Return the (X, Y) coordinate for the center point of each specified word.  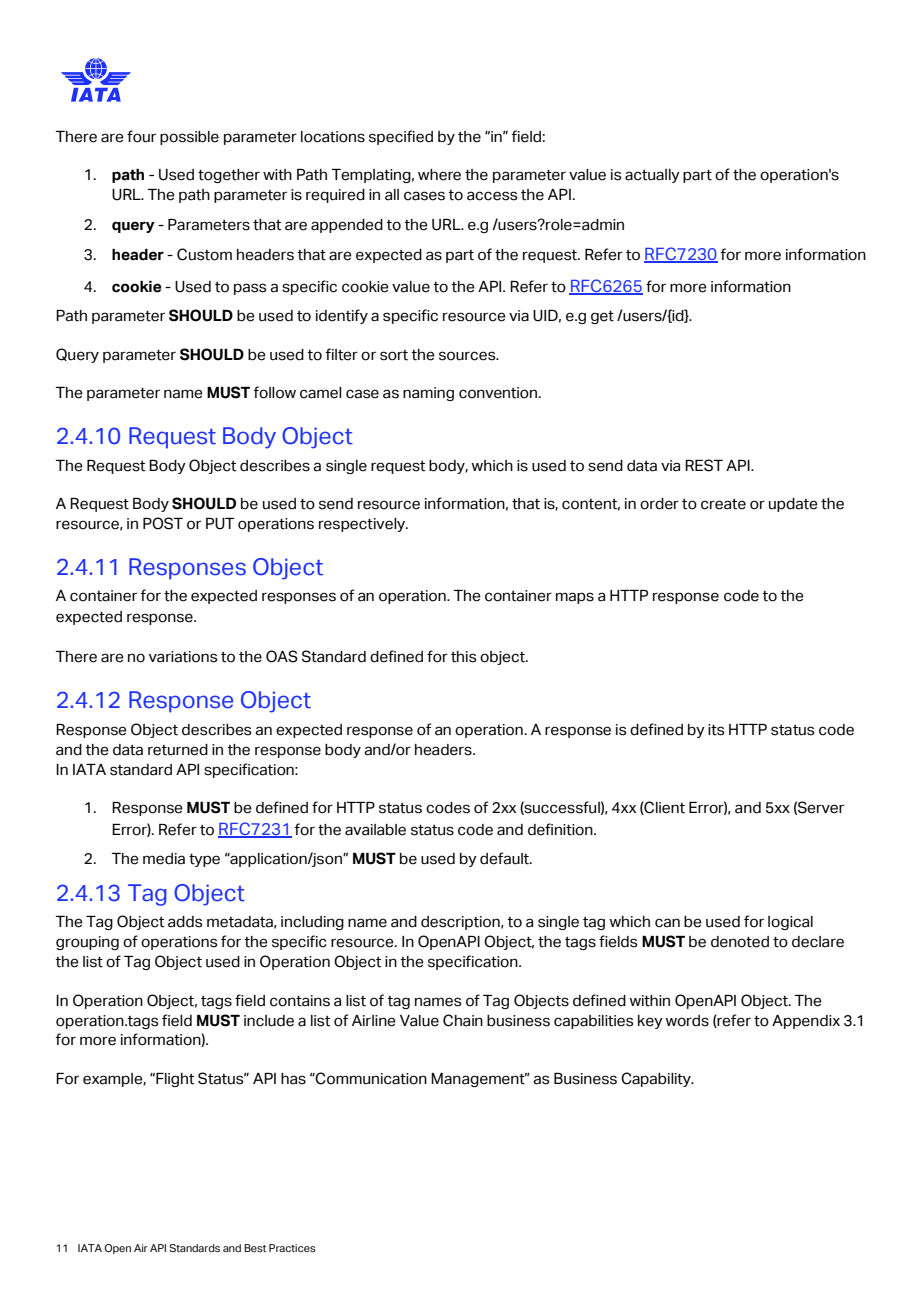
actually (652, 176)
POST (163, 523)
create (723, 504)
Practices (292, 1248)
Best (255, 1248)
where (439, 175)
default (506, 858)
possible (189, 138)
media (164, 859)
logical (790, 923)
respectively (363, 525)
